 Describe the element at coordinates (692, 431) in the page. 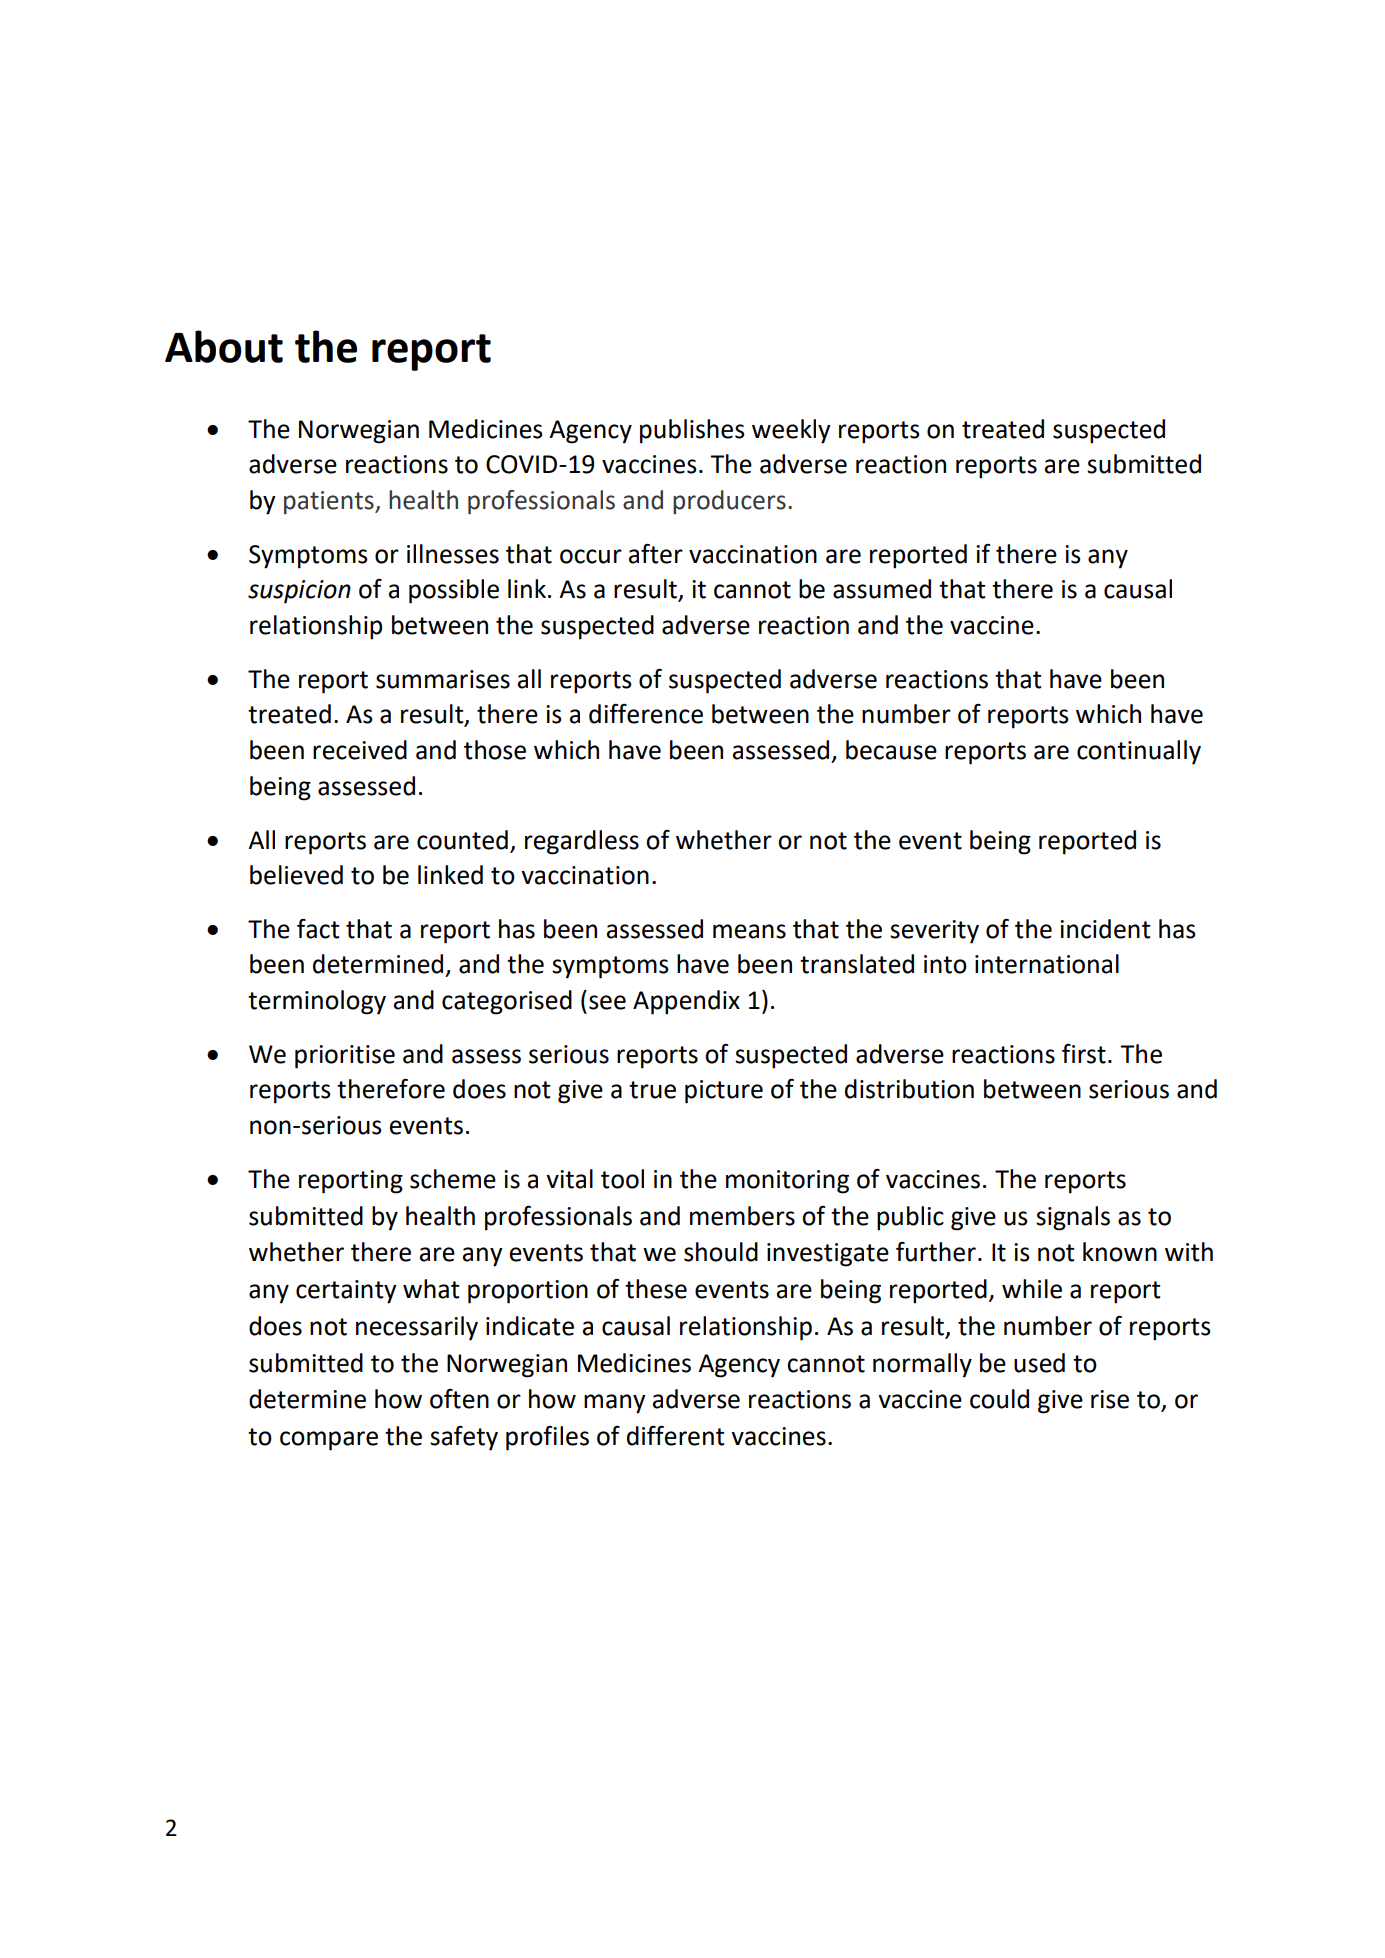

I see `publishes` at that location.
